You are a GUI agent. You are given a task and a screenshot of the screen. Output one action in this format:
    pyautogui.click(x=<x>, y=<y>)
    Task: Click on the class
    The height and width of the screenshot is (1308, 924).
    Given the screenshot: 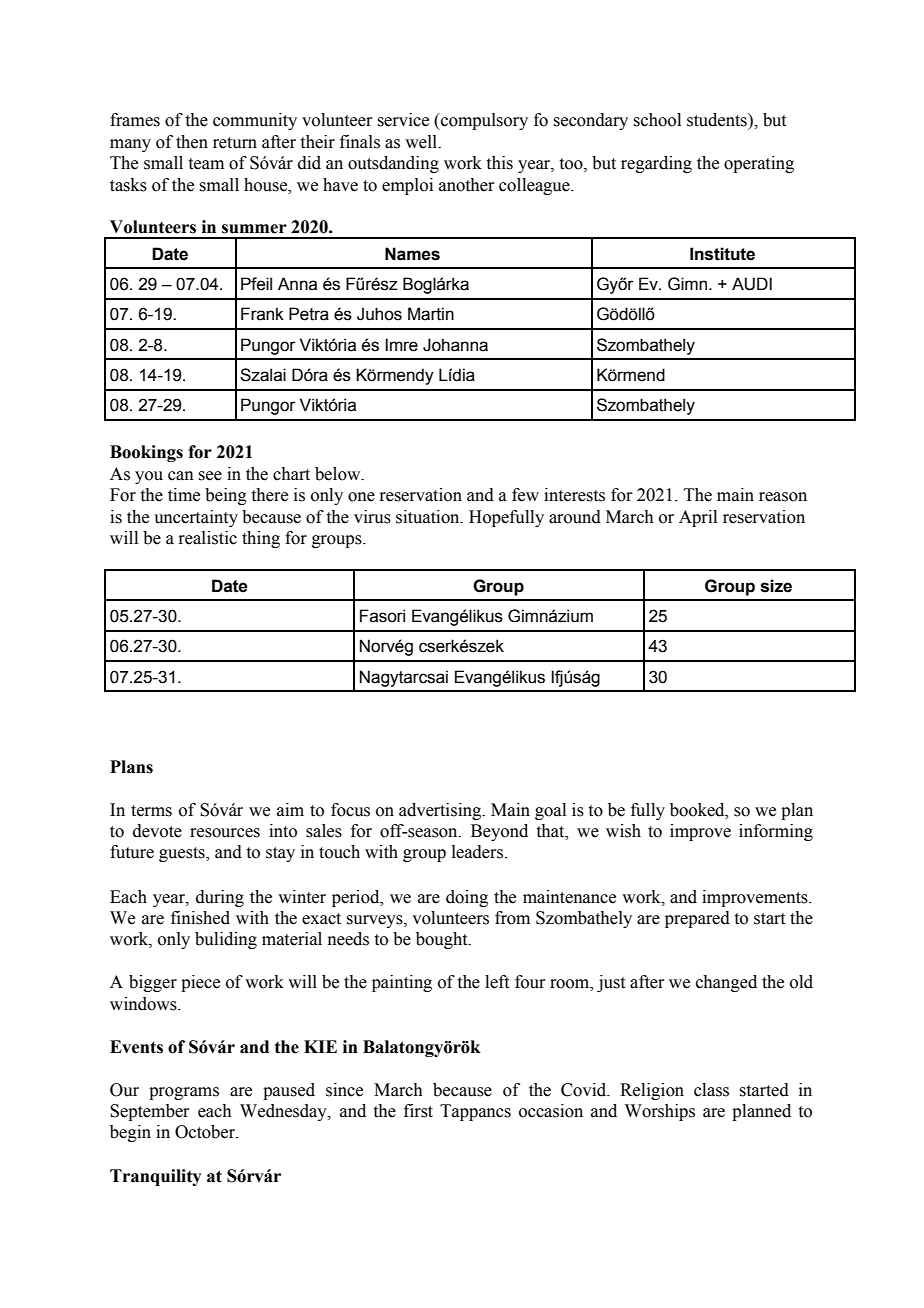 What is the action you would take?
    pyautogui.click(x=711, y=1090)
